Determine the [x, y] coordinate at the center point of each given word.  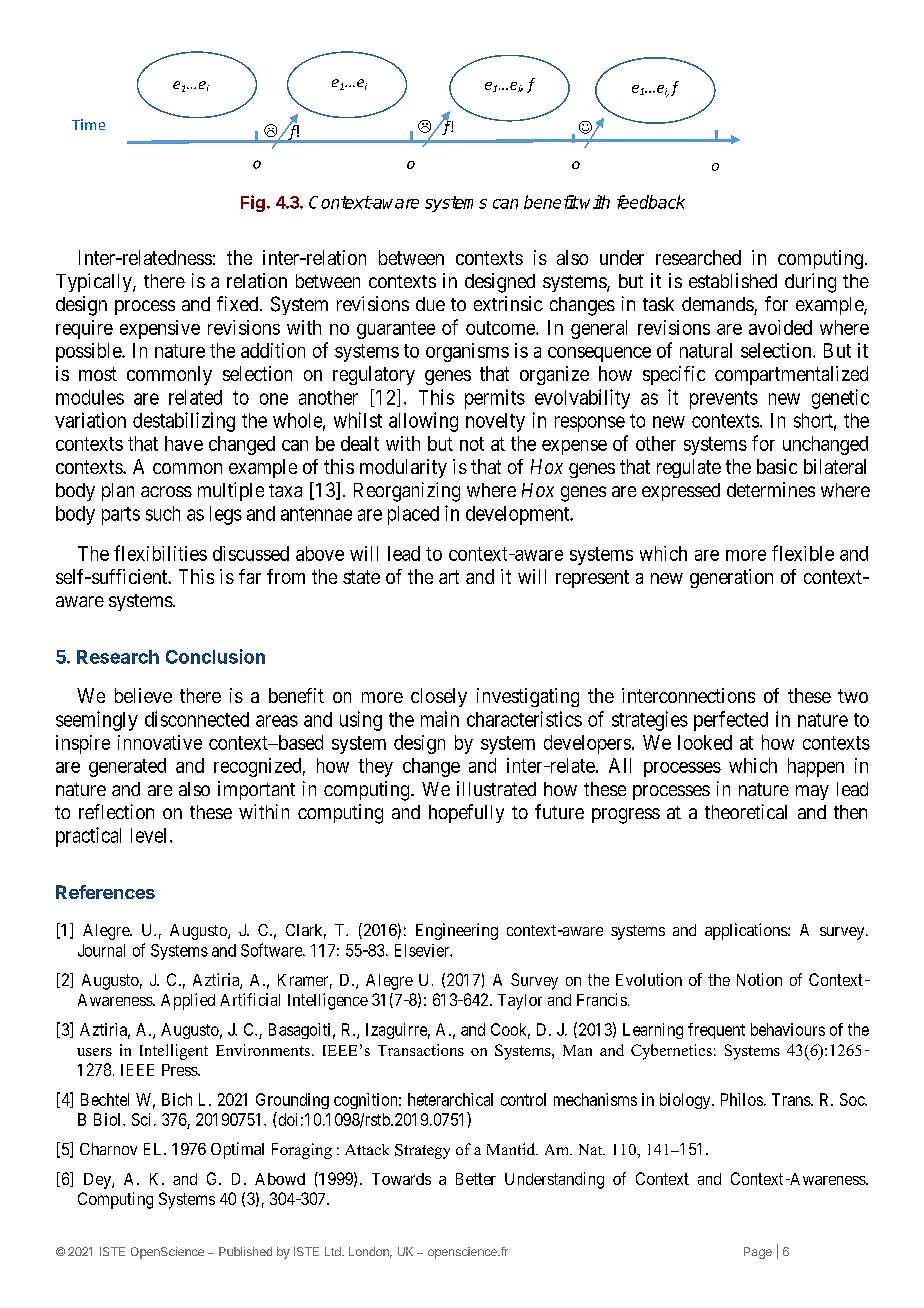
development [518, 515]
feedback [651, 202]
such [163, 513]
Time [88, 124]
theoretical [746, 811]
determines [771, 489]
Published [245, 1251]
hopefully [466, 813]
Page [758, 1253]
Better [476, 1179]
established [733, 280]
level [151, 835]
